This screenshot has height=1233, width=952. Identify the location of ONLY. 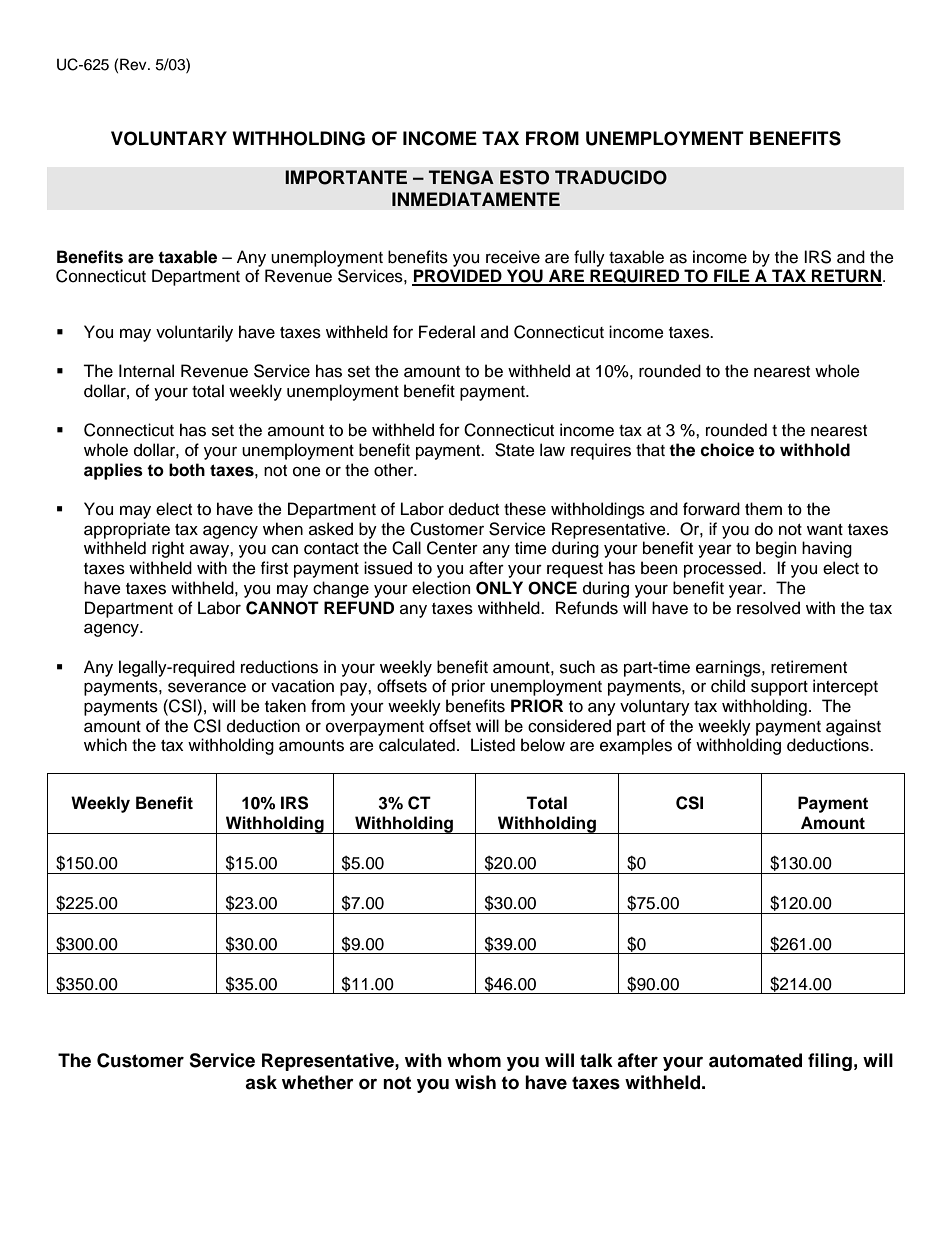
(499, 588).
